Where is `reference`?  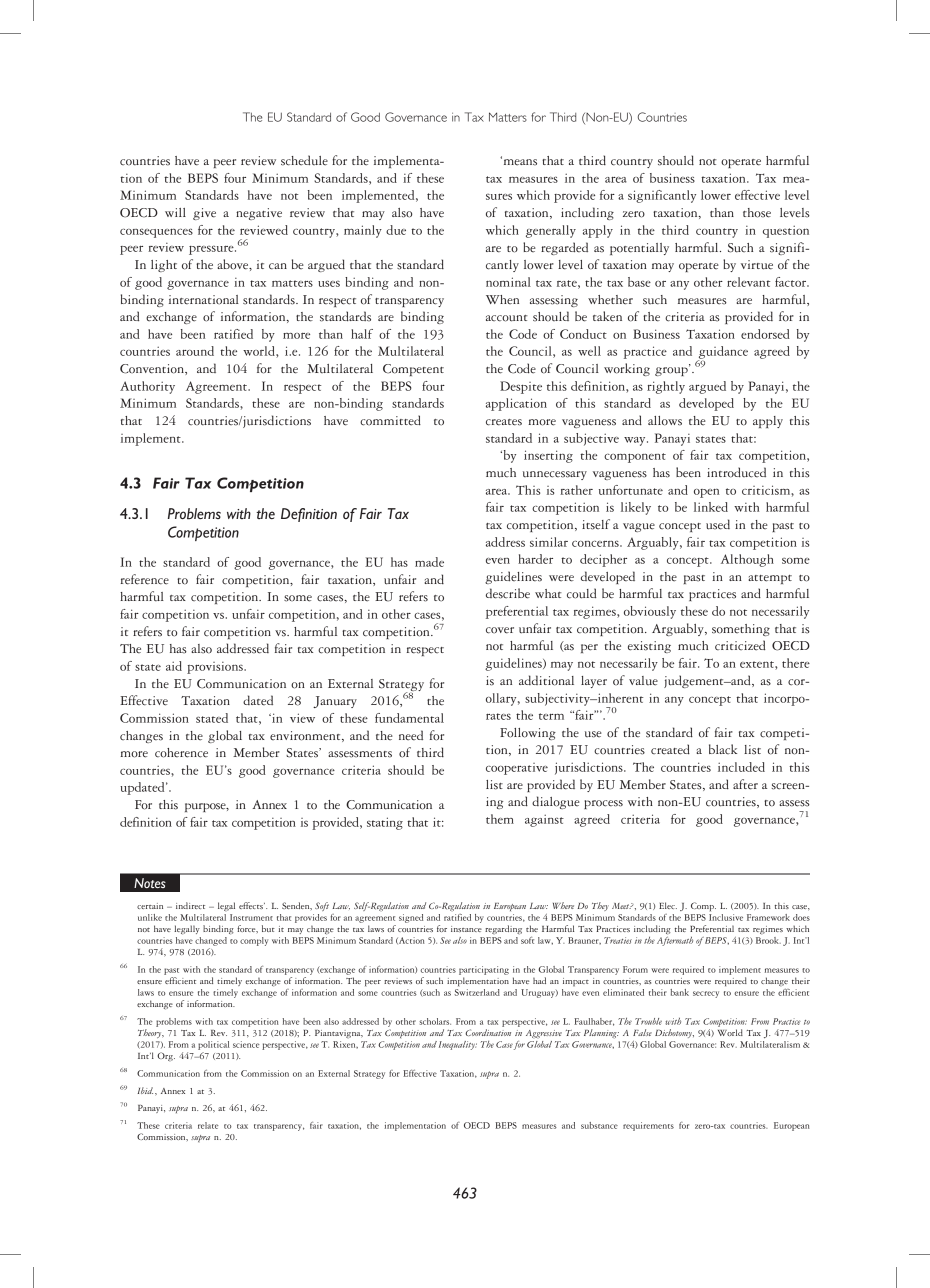 reference is located at coordinates (145, 579).
